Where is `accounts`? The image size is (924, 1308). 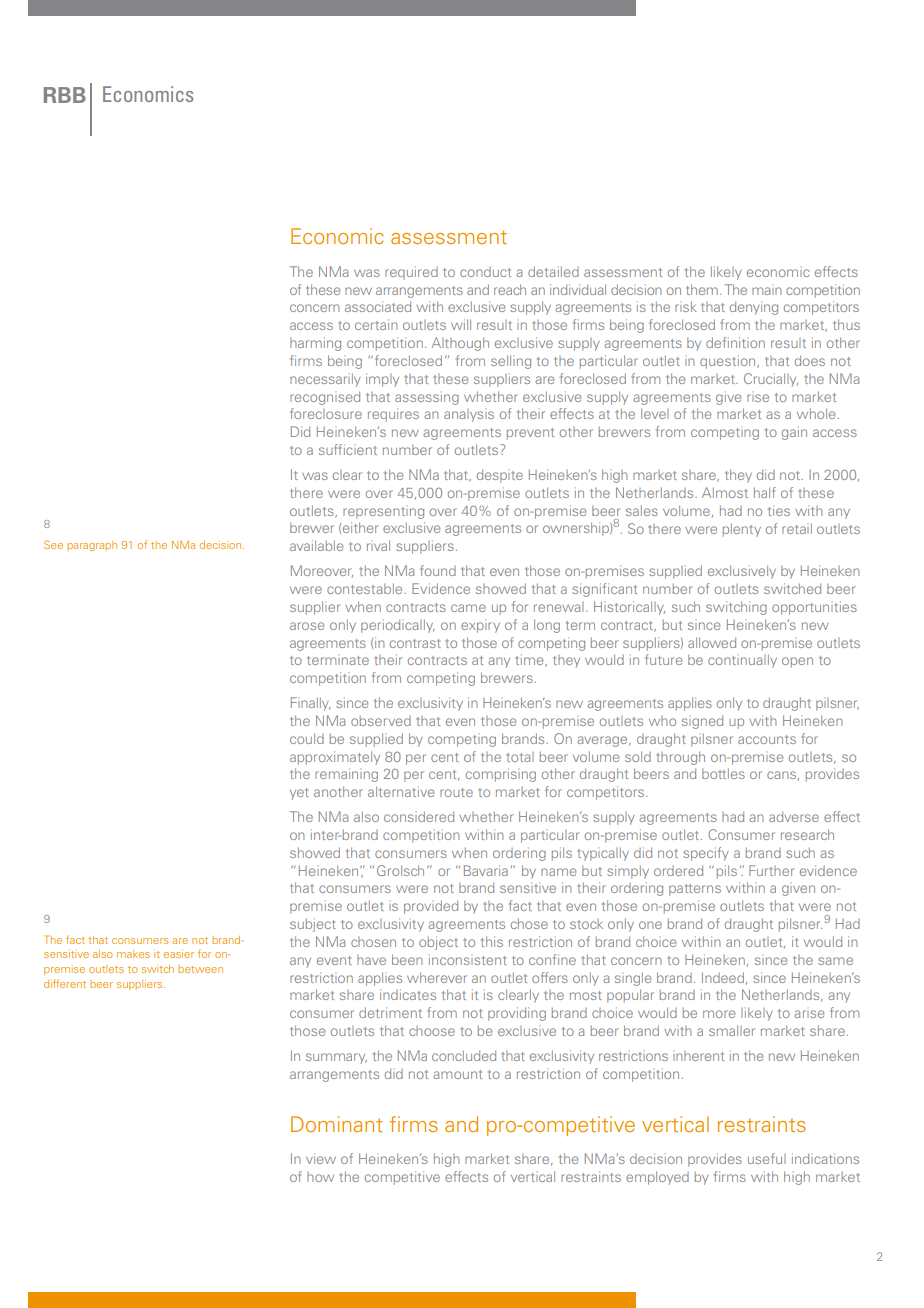
accounts is located at coordinates (767, 739).
